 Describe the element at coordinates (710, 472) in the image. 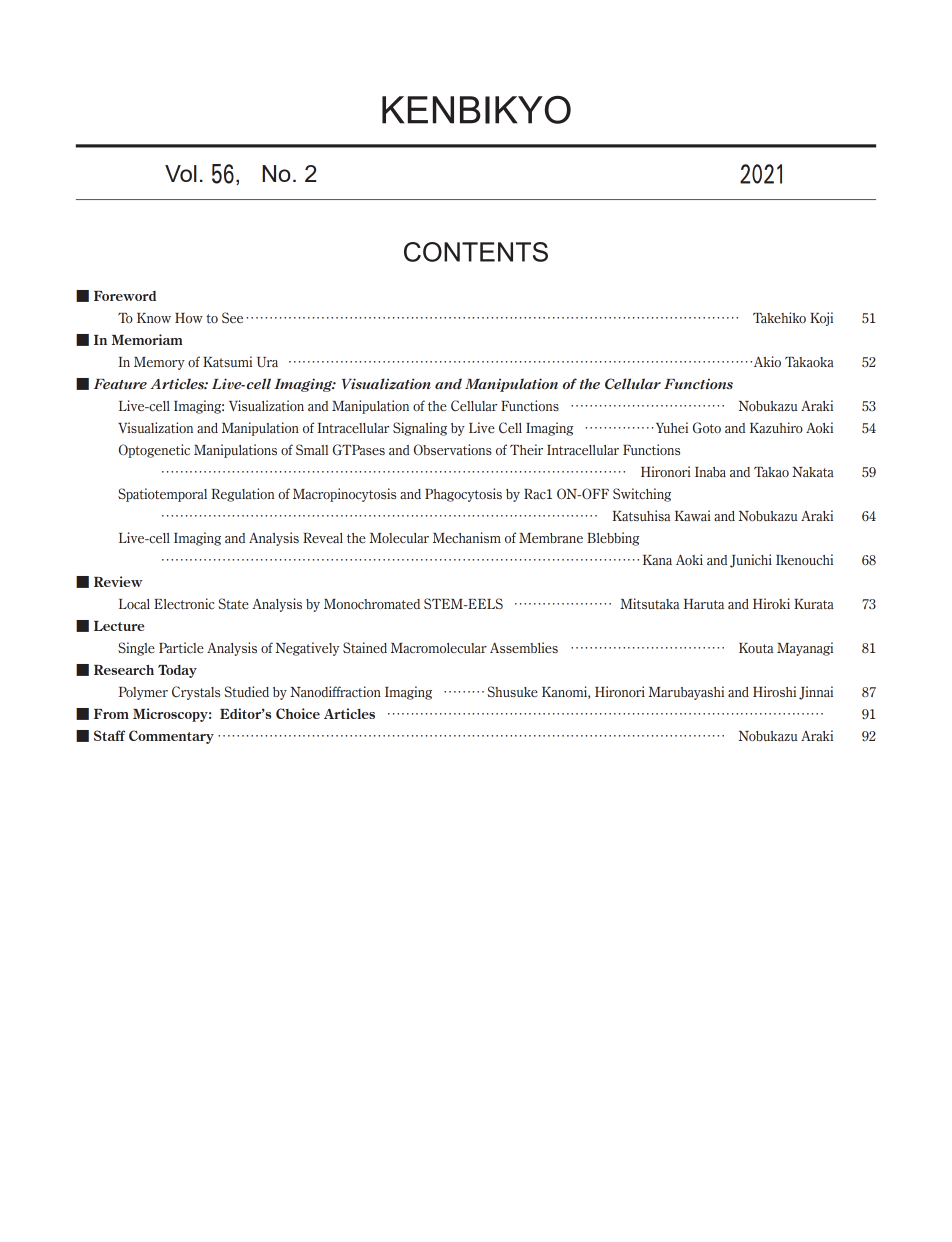

I see `Inaba` at that location.
